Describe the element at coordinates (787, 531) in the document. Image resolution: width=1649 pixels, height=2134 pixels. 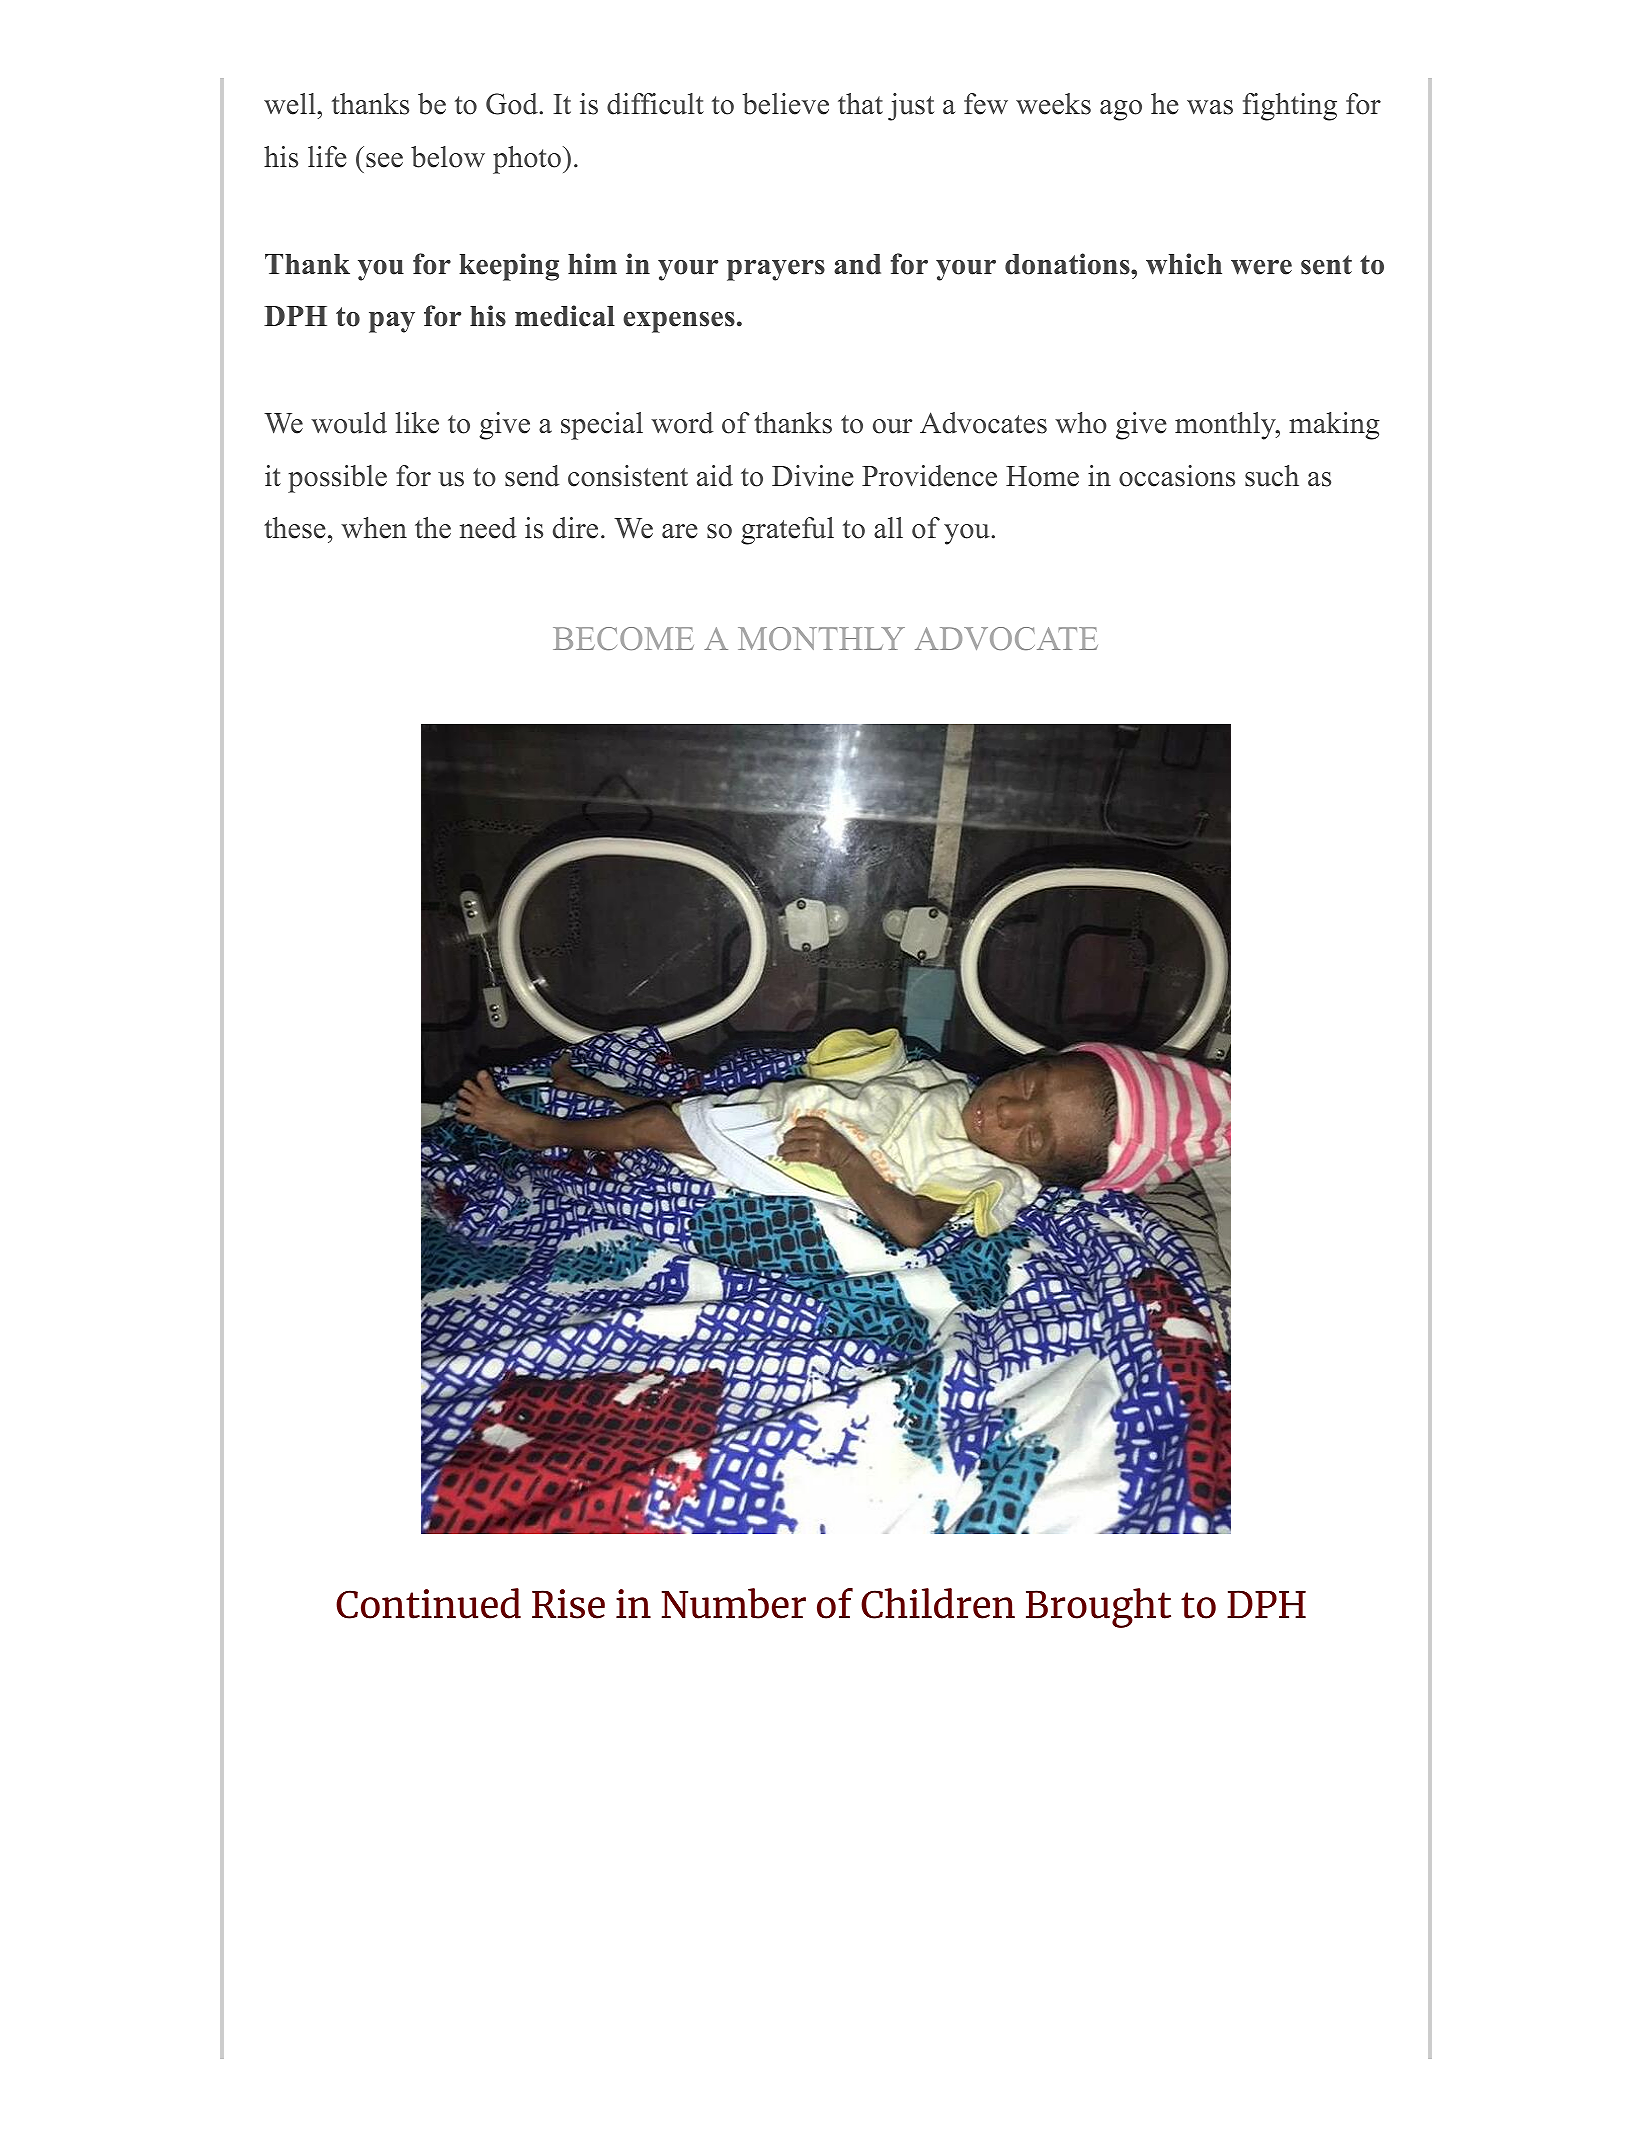
I see `grateful` at that location.
